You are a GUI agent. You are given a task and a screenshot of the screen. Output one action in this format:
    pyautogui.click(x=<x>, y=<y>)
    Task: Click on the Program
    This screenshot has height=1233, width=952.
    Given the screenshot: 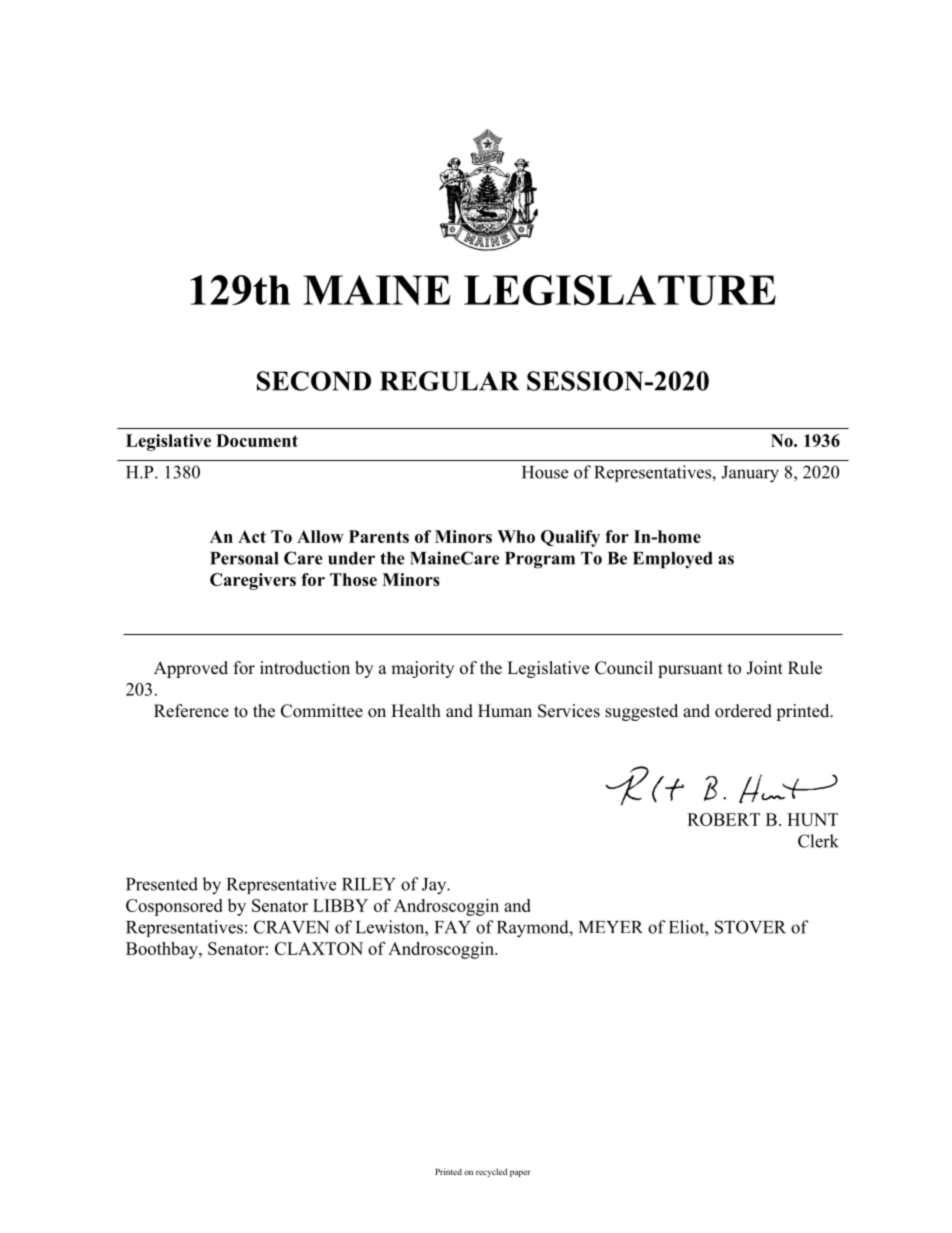 What is the action you would take?
    pyautogui.click(x=540, y=560)
